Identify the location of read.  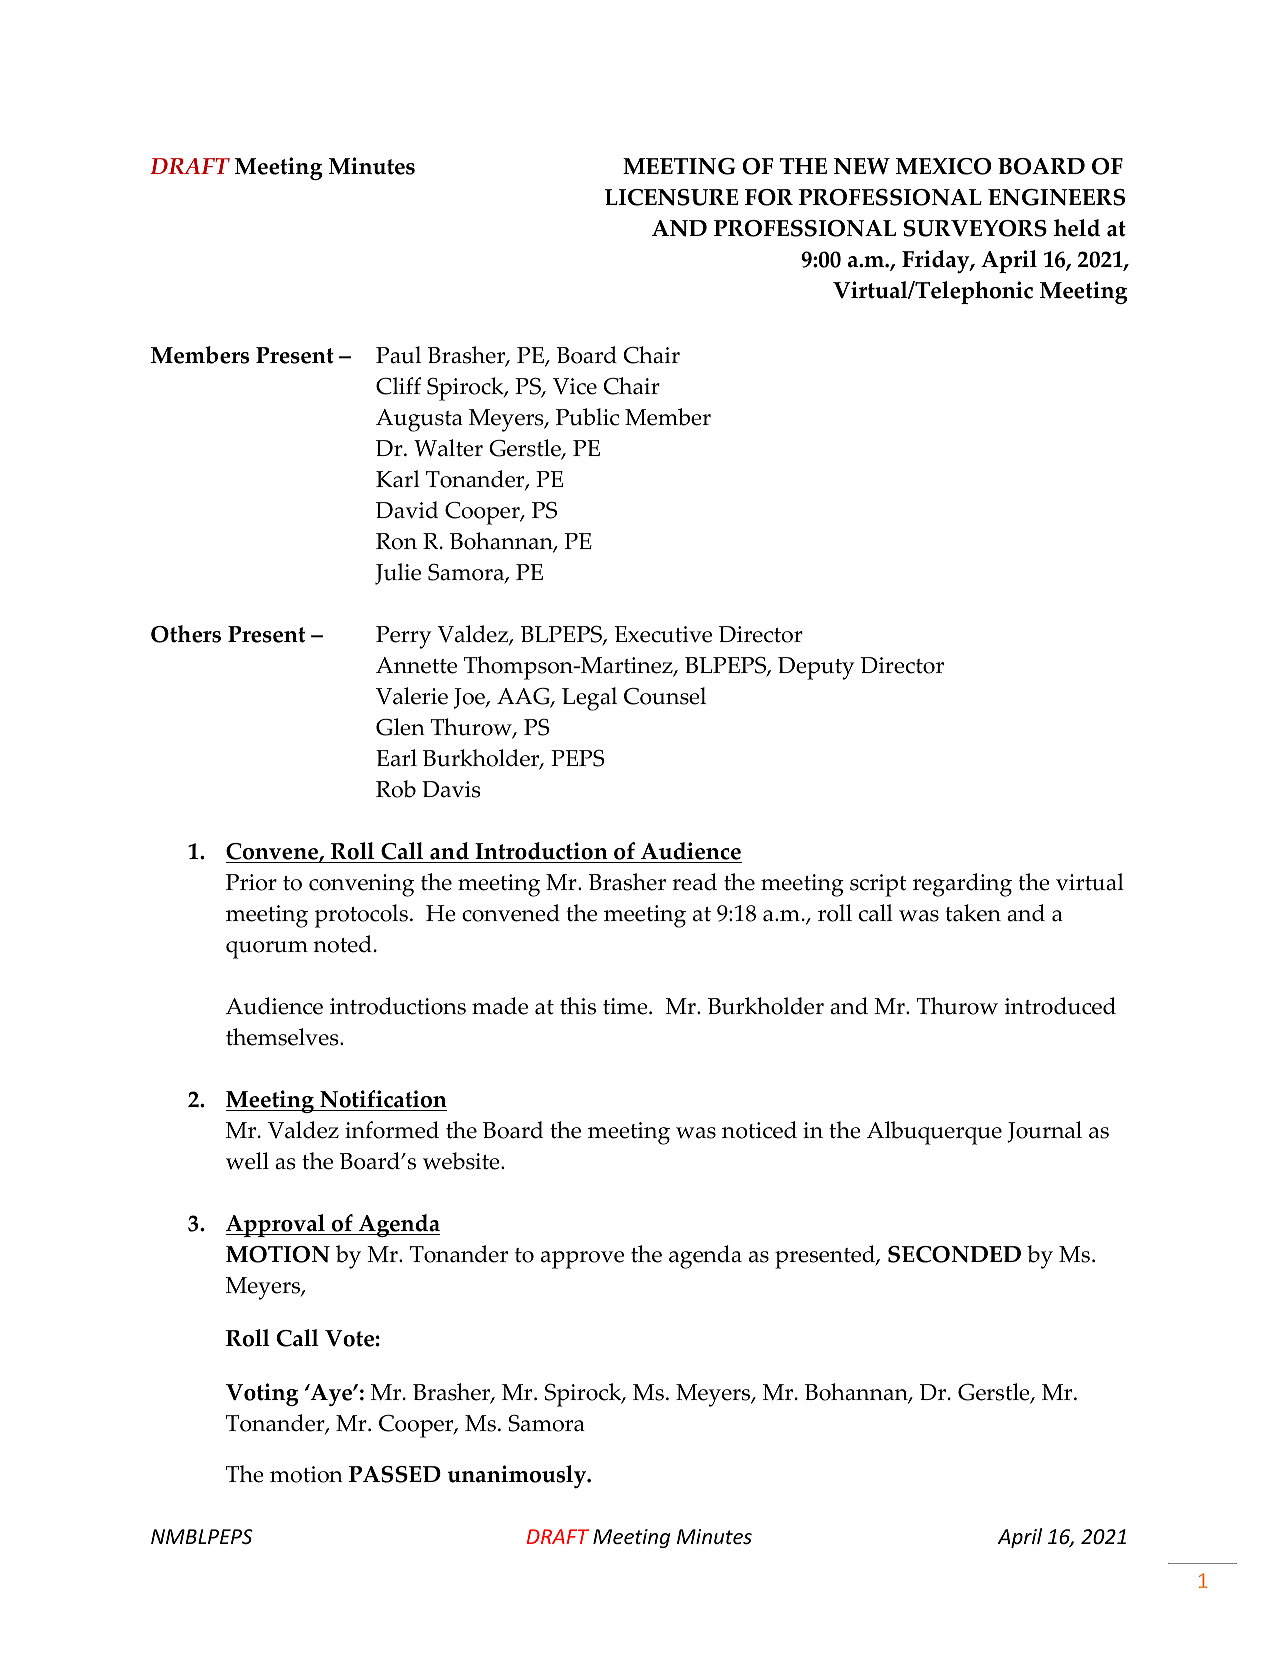
(694, 882).
